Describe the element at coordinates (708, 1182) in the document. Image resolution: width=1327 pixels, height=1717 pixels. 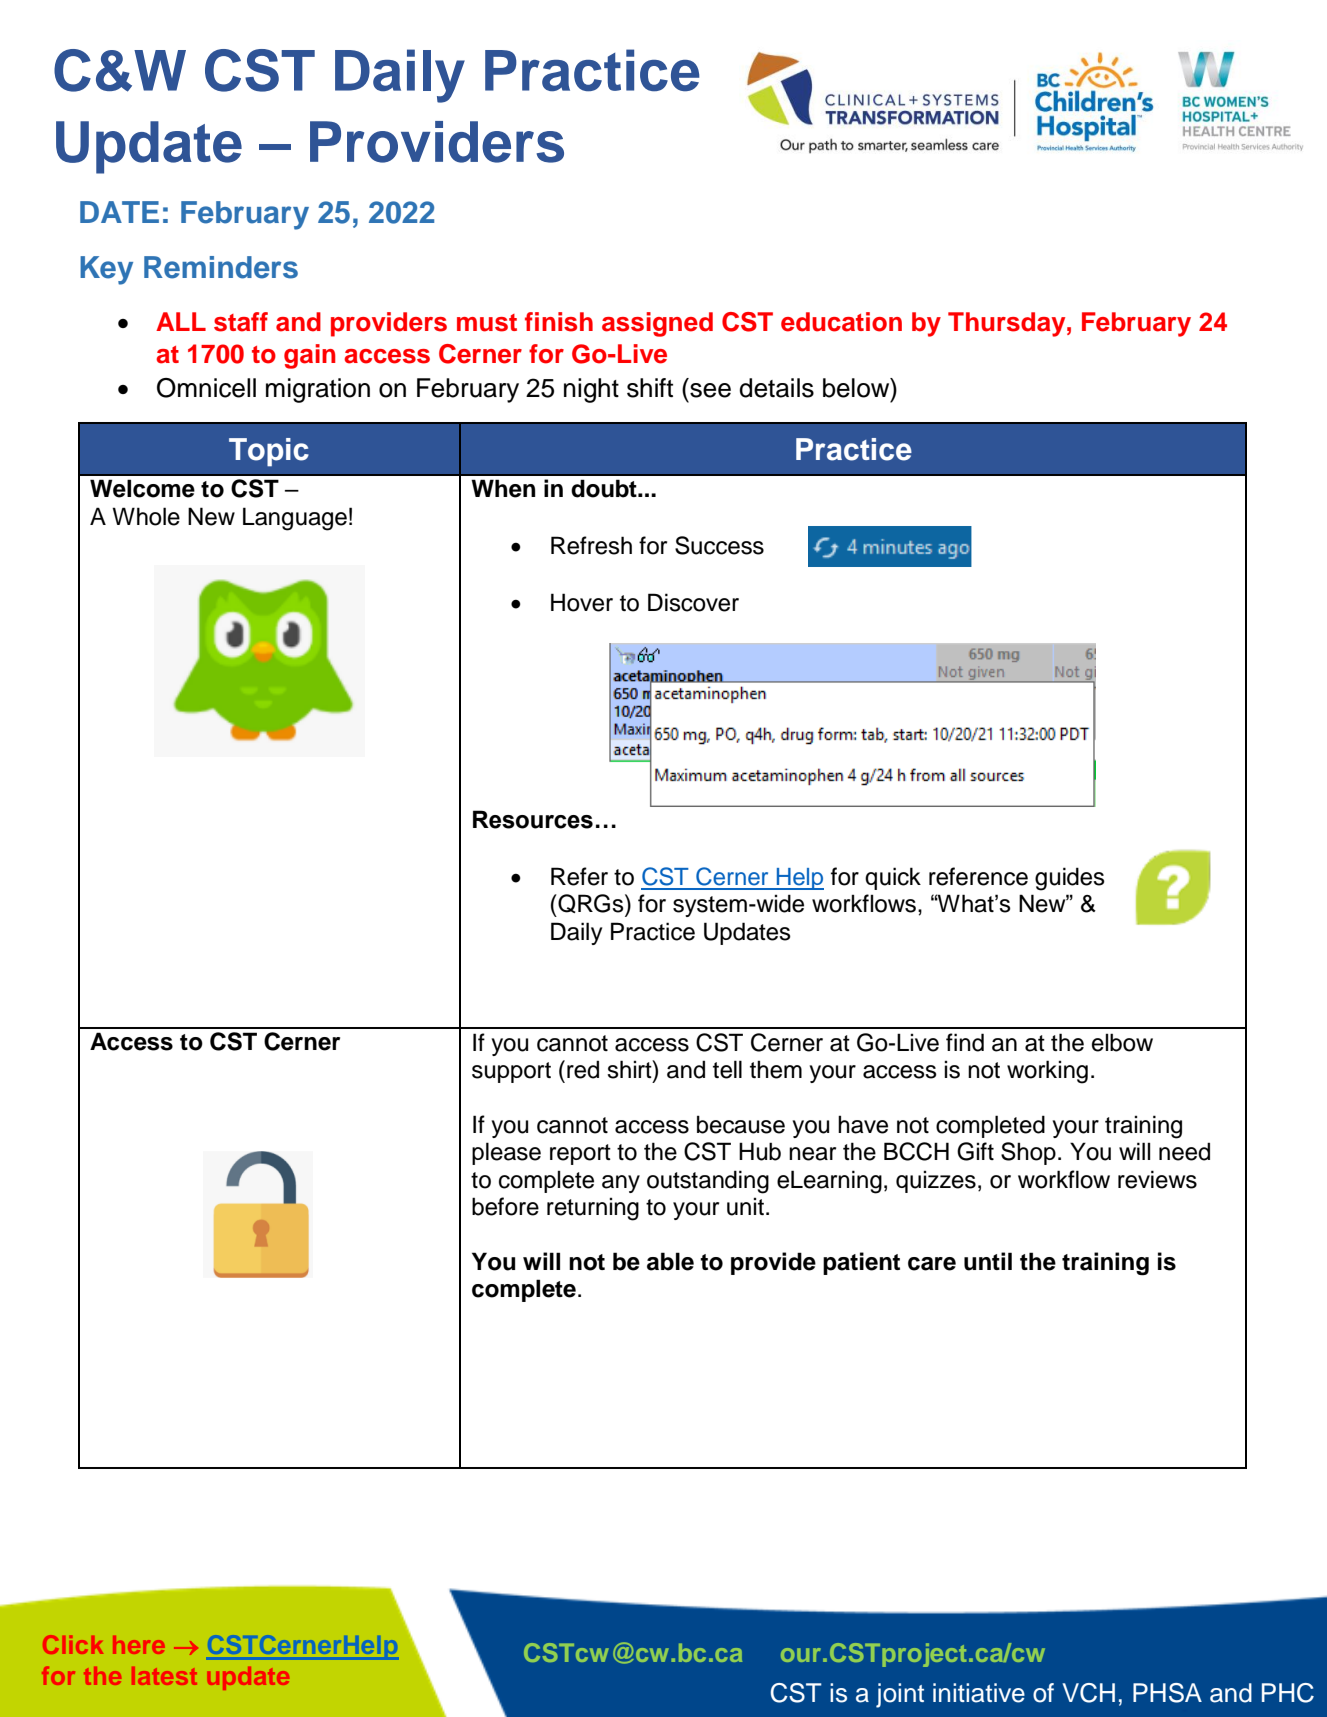
I see `outstanding` at that location.
